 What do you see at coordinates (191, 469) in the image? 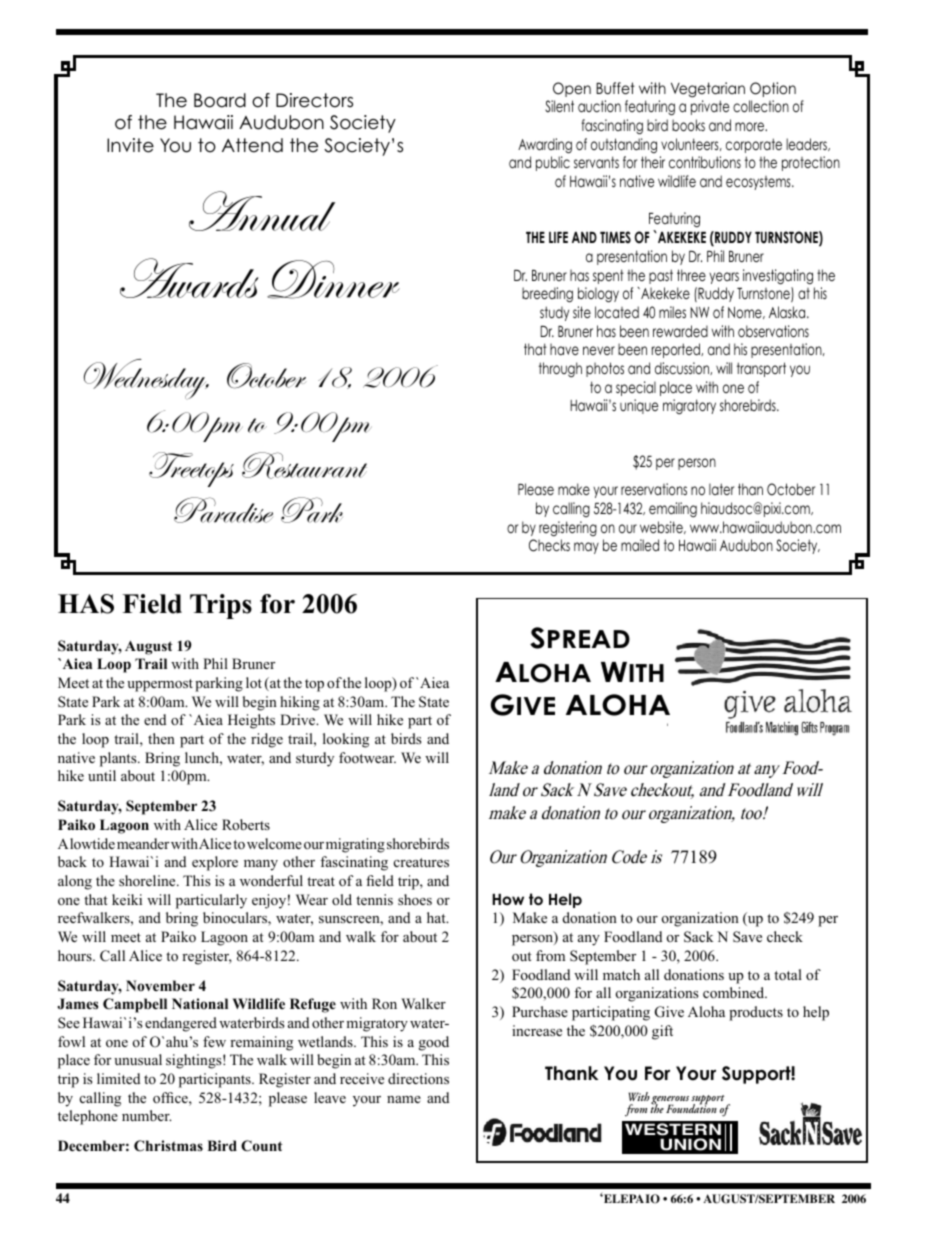
I see `Treetops` at bounding box center [191, 469].
